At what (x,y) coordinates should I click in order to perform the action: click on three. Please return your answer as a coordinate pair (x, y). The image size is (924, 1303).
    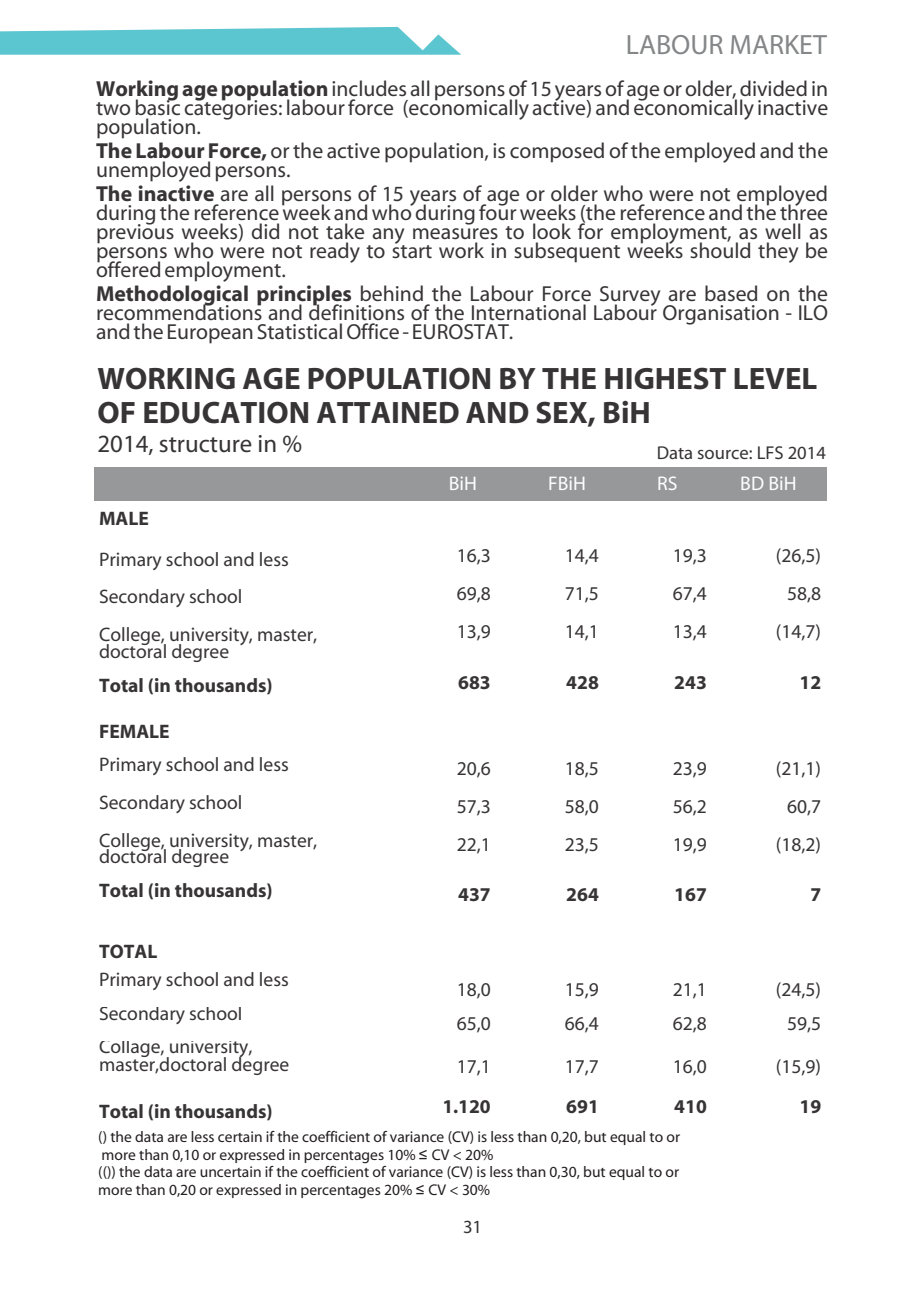
    Looking at the image, I should click on (803, 211).
